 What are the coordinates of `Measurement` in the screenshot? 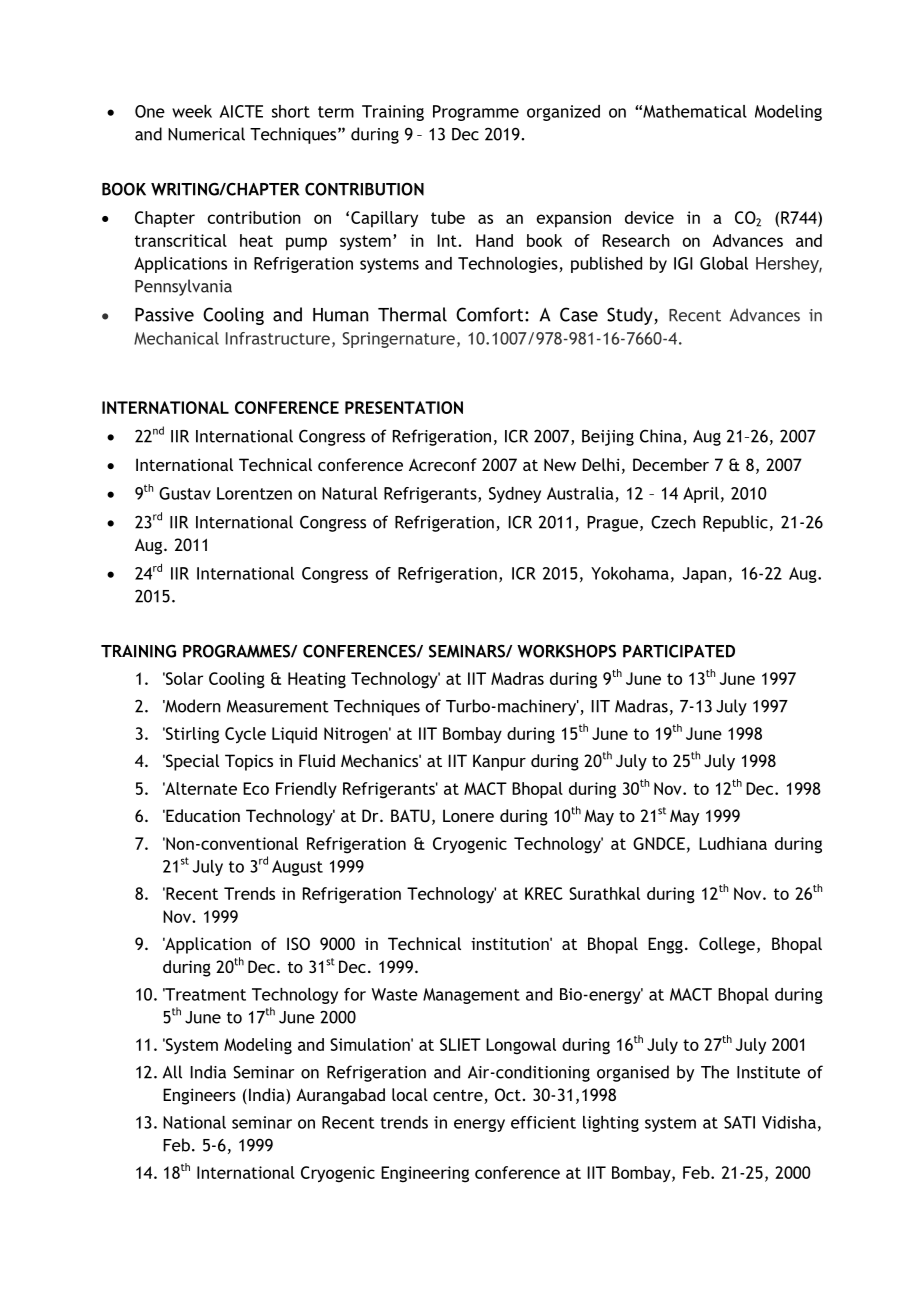 It's located at (278, 706).
